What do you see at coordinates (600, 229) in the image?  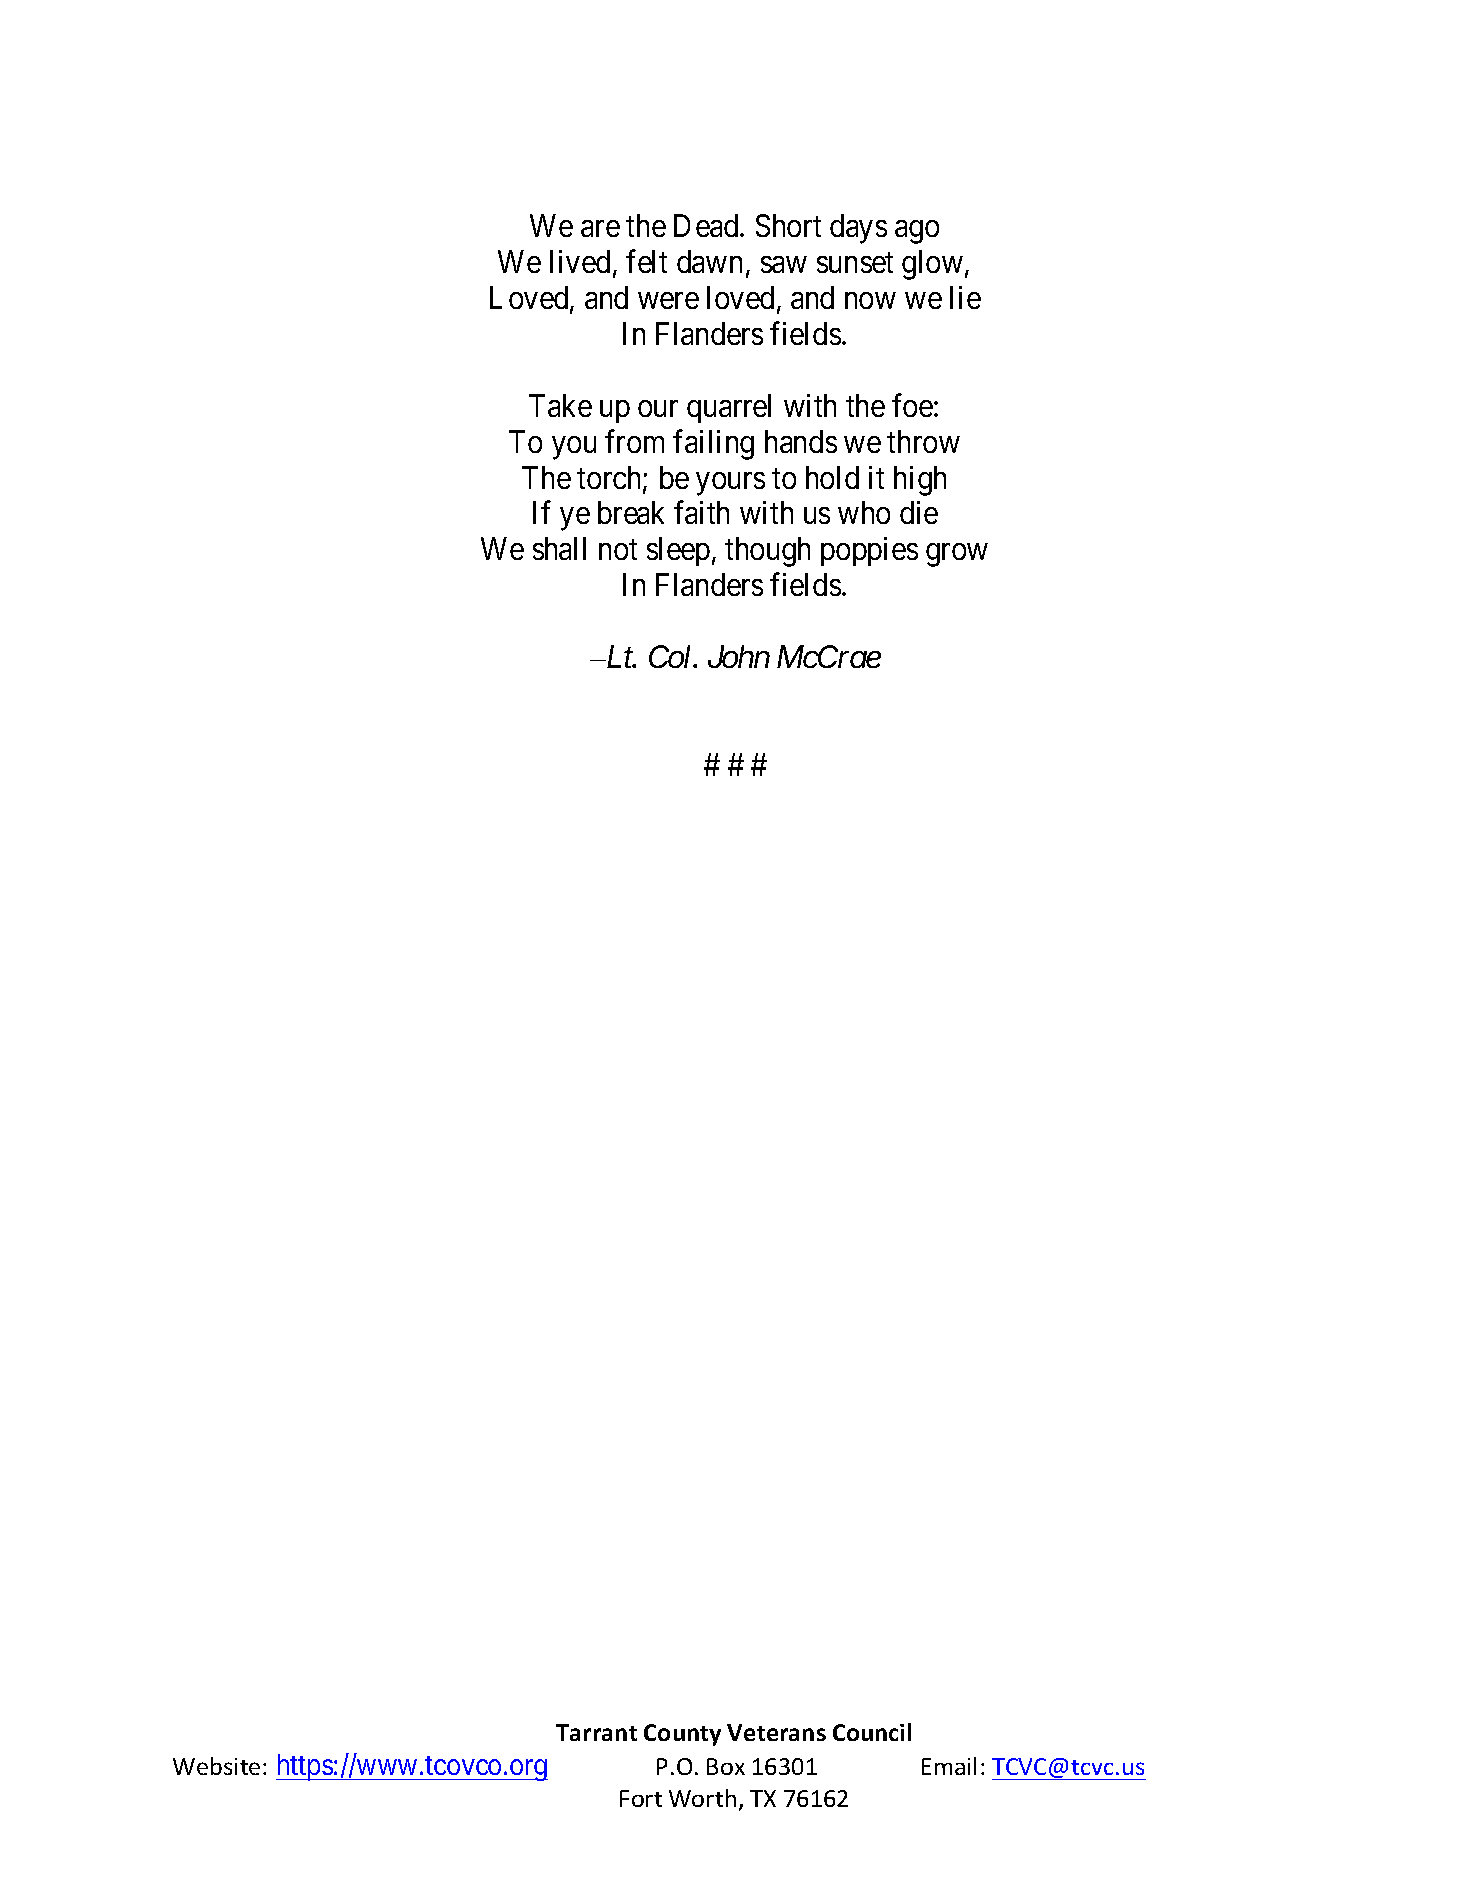 I see `are` at bounding box center [600, 229].
